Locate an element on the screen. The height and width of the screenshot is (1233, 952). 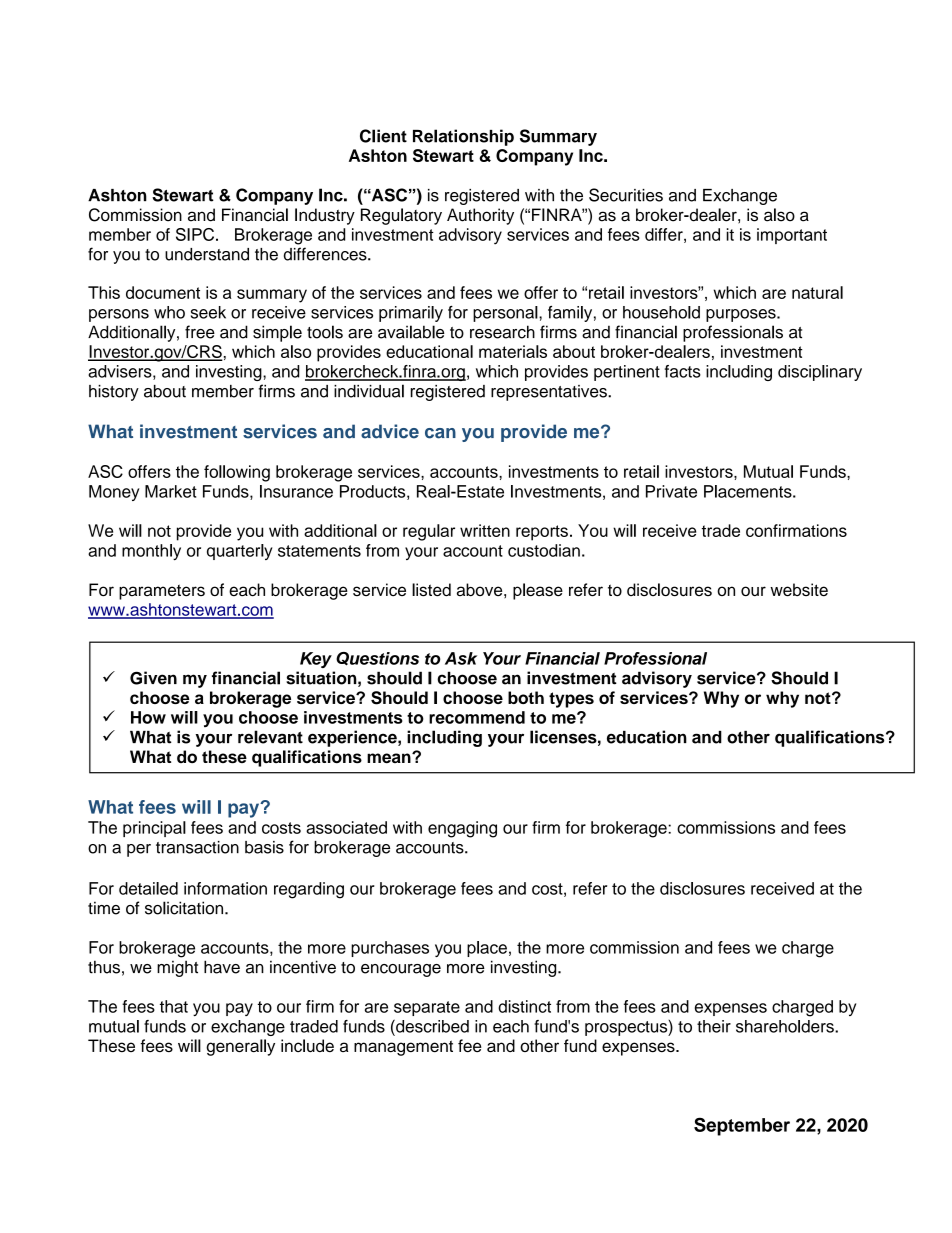
management is located at coordinates (403, 1048).
